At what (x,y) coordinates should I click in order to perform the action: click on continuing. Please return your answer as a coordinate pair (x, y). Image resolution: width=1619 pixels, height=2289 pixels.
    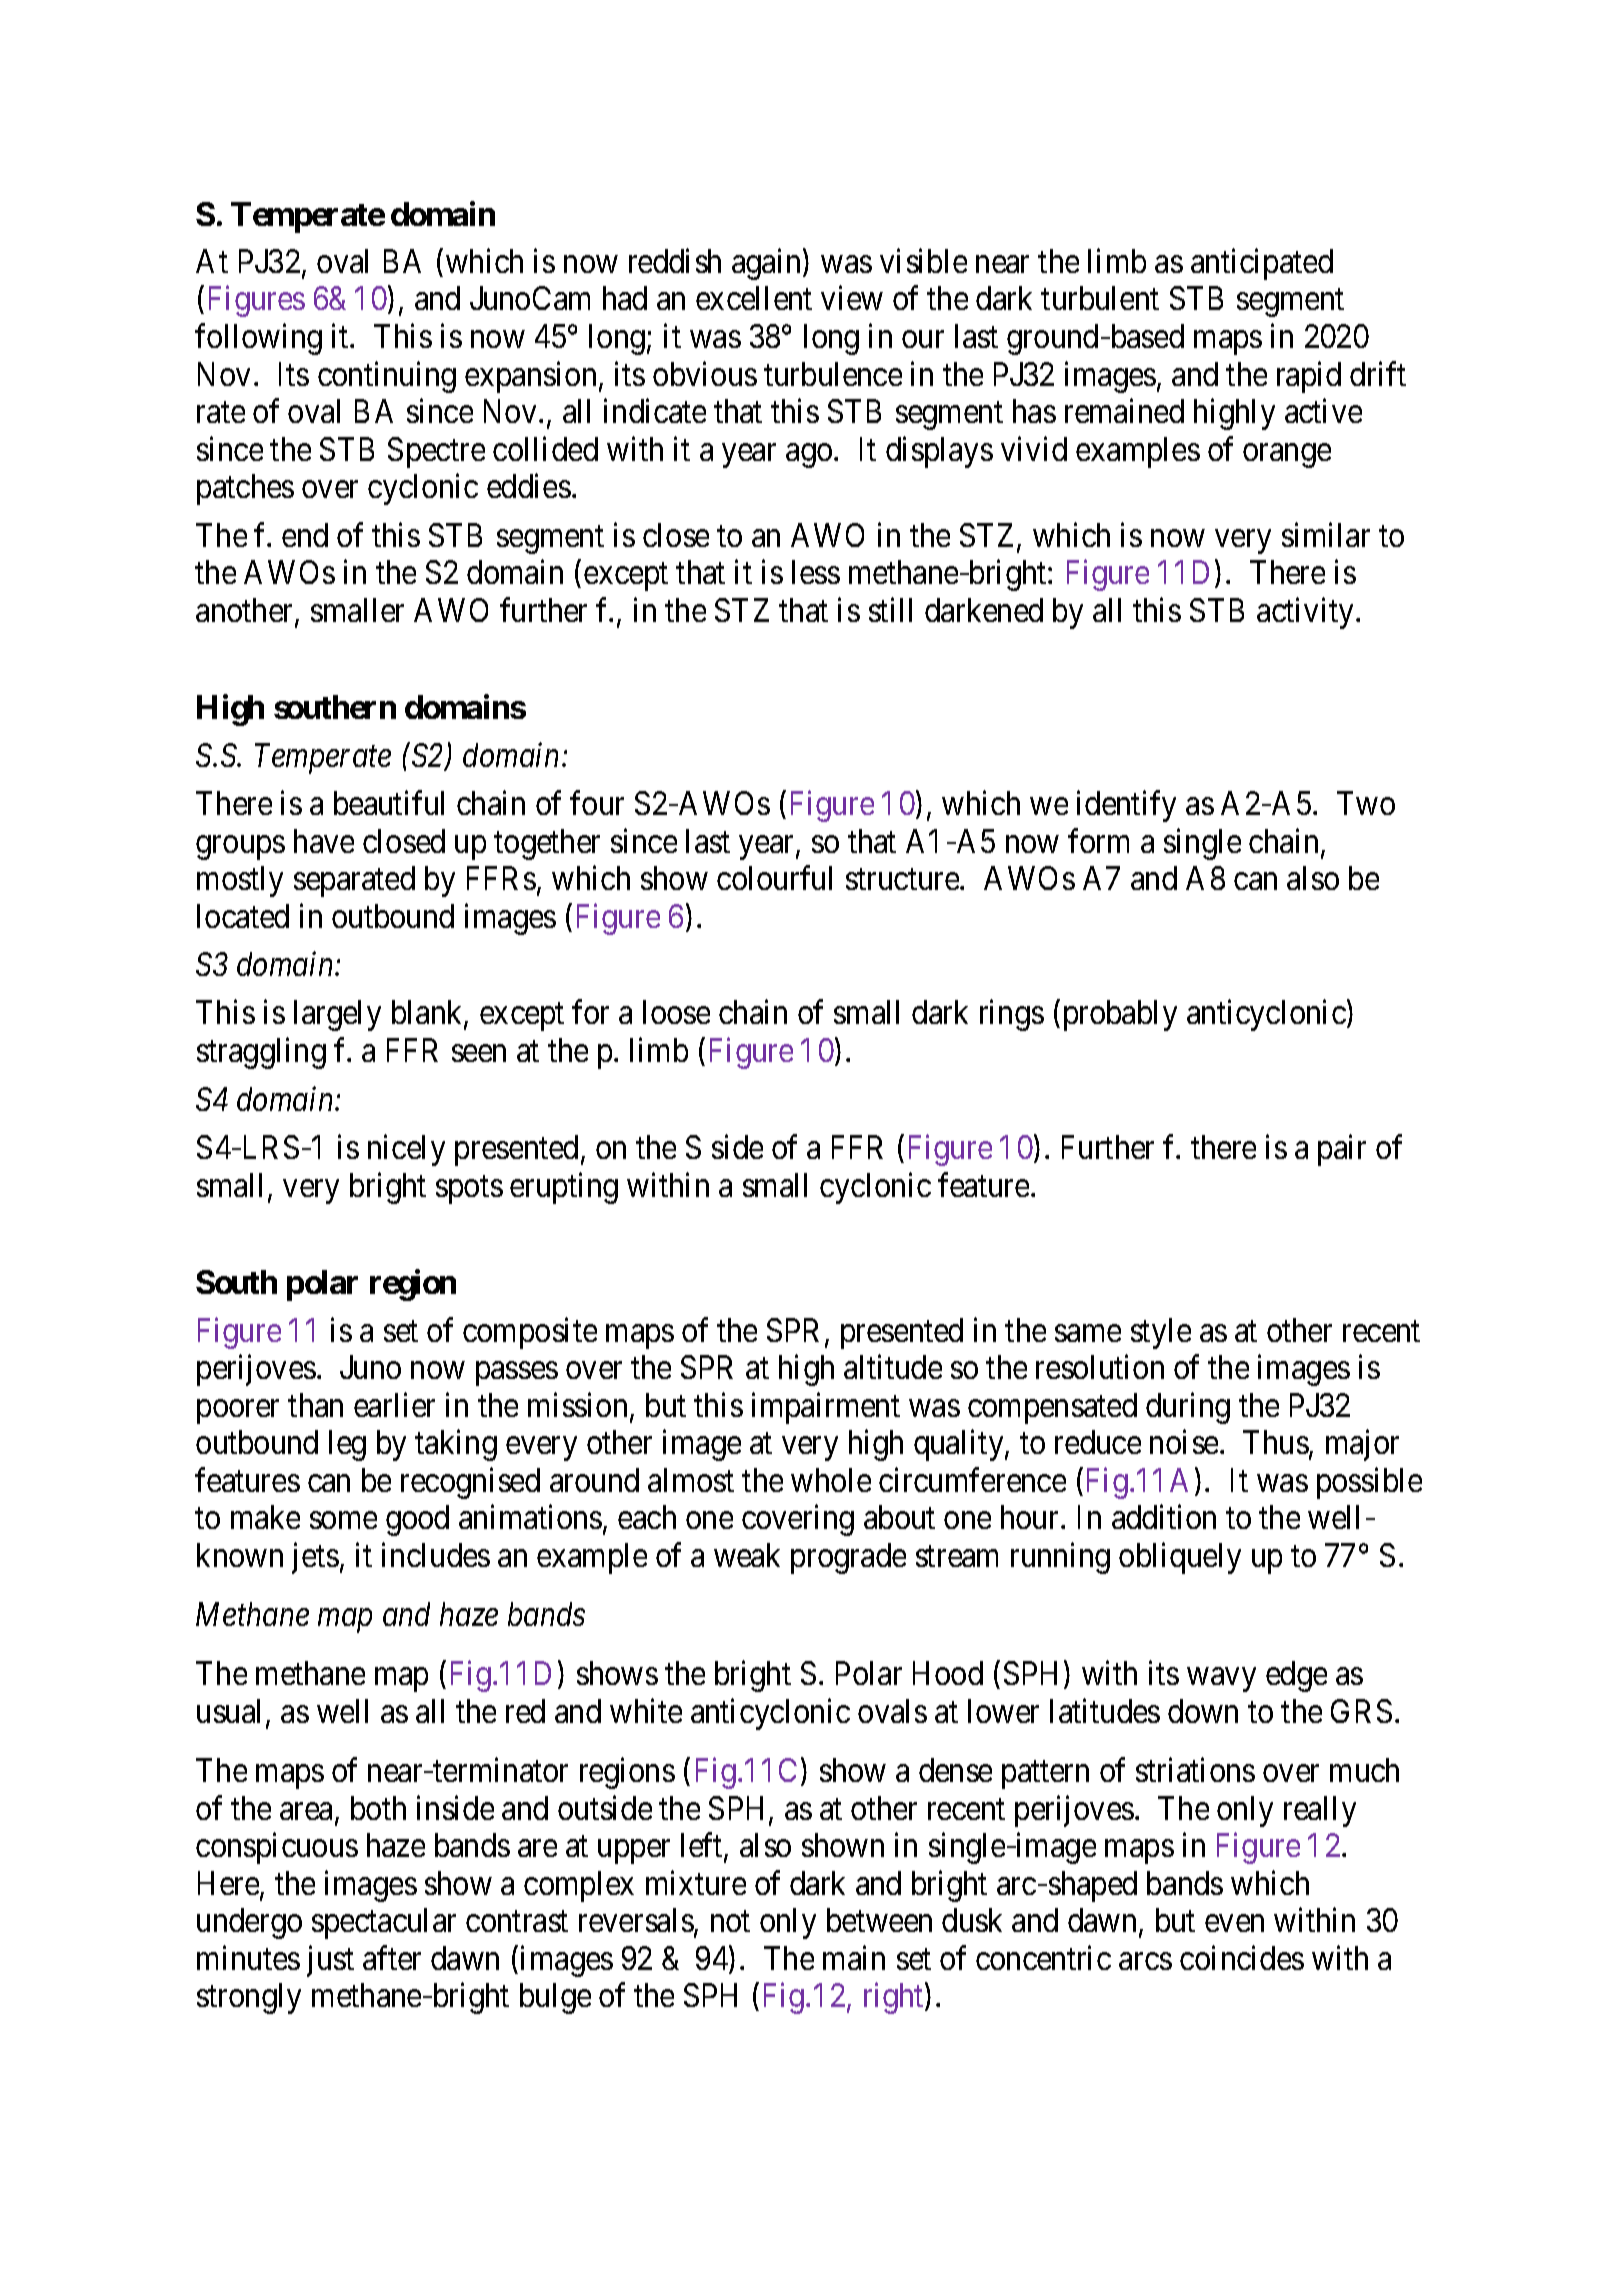
    Looking at the image, I should click on (387, 377).
